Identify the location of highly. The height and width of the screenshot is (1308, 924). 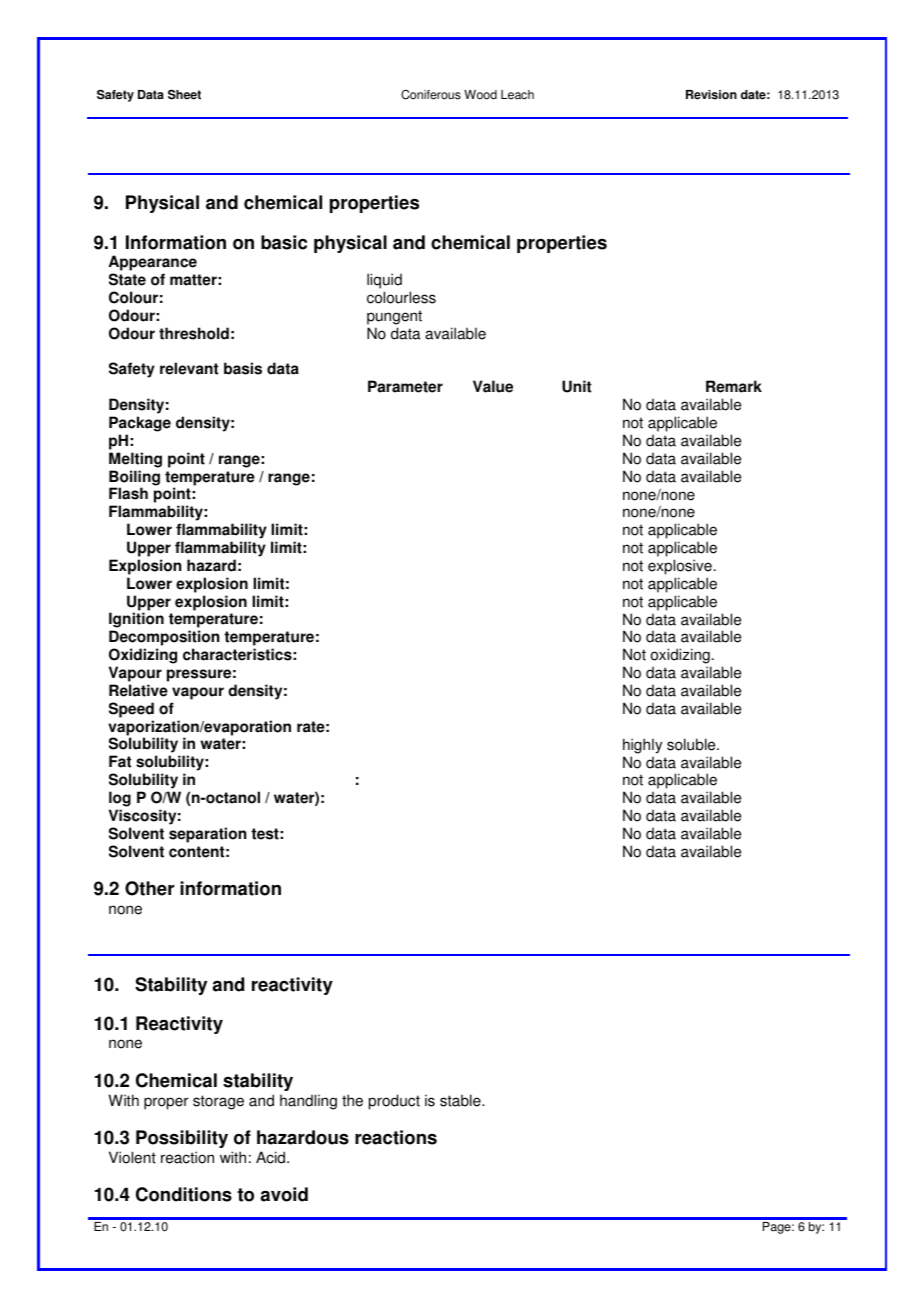
(642, 746).
